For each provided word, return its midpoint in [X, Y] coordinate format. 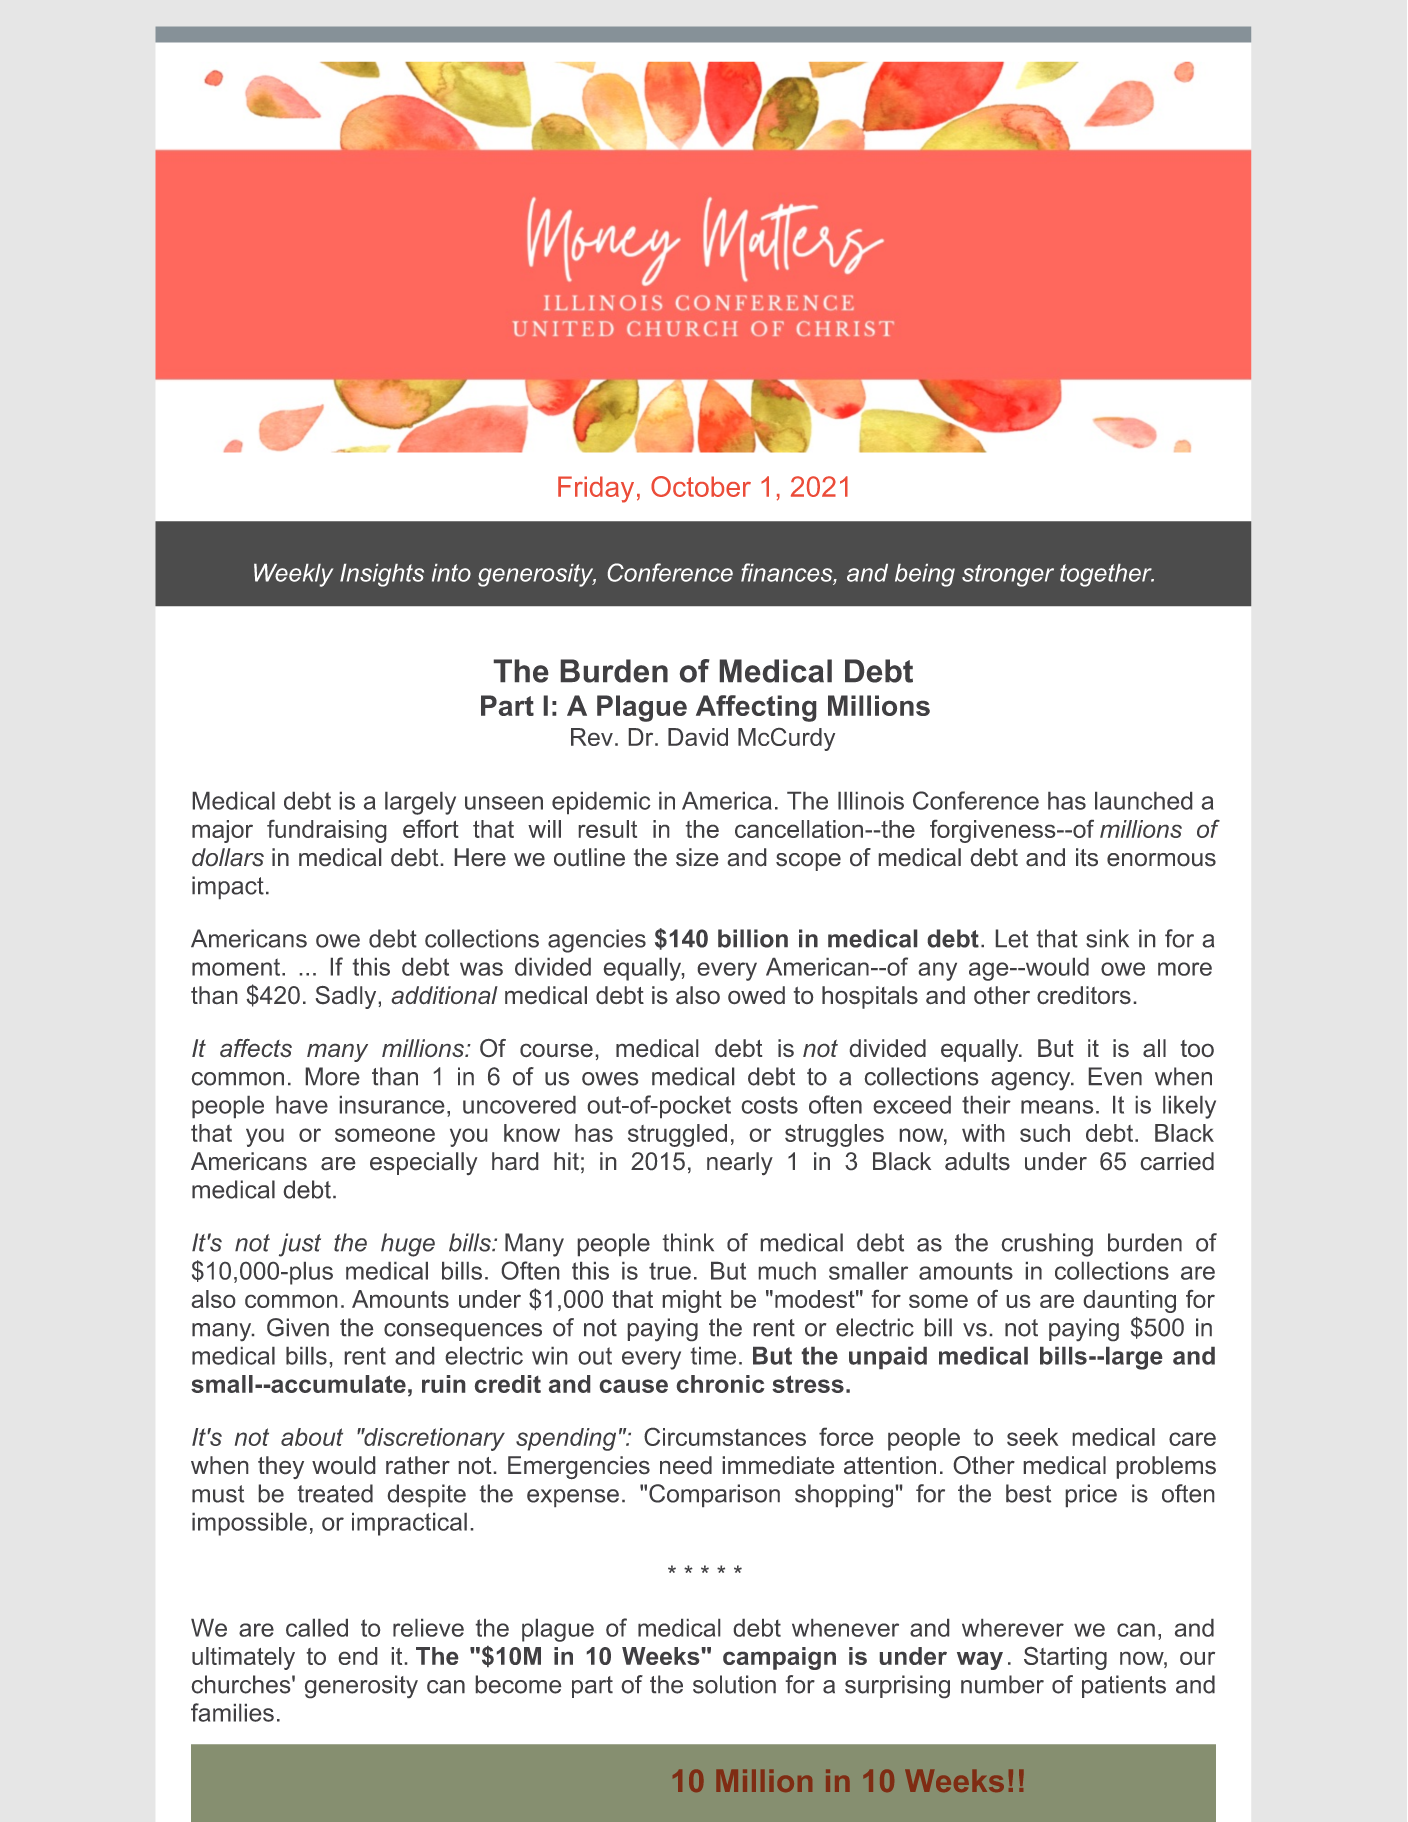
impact [228, 887]
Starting [1065, 1658]
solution [734, 1684]
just [300, 1245]
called [317, 1628]
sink [1107, 938]
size [697, 857]
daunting [1130, 1301]
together [1107, 575]
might [692, 1301]
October [701, 486]
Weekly [293, 575]
